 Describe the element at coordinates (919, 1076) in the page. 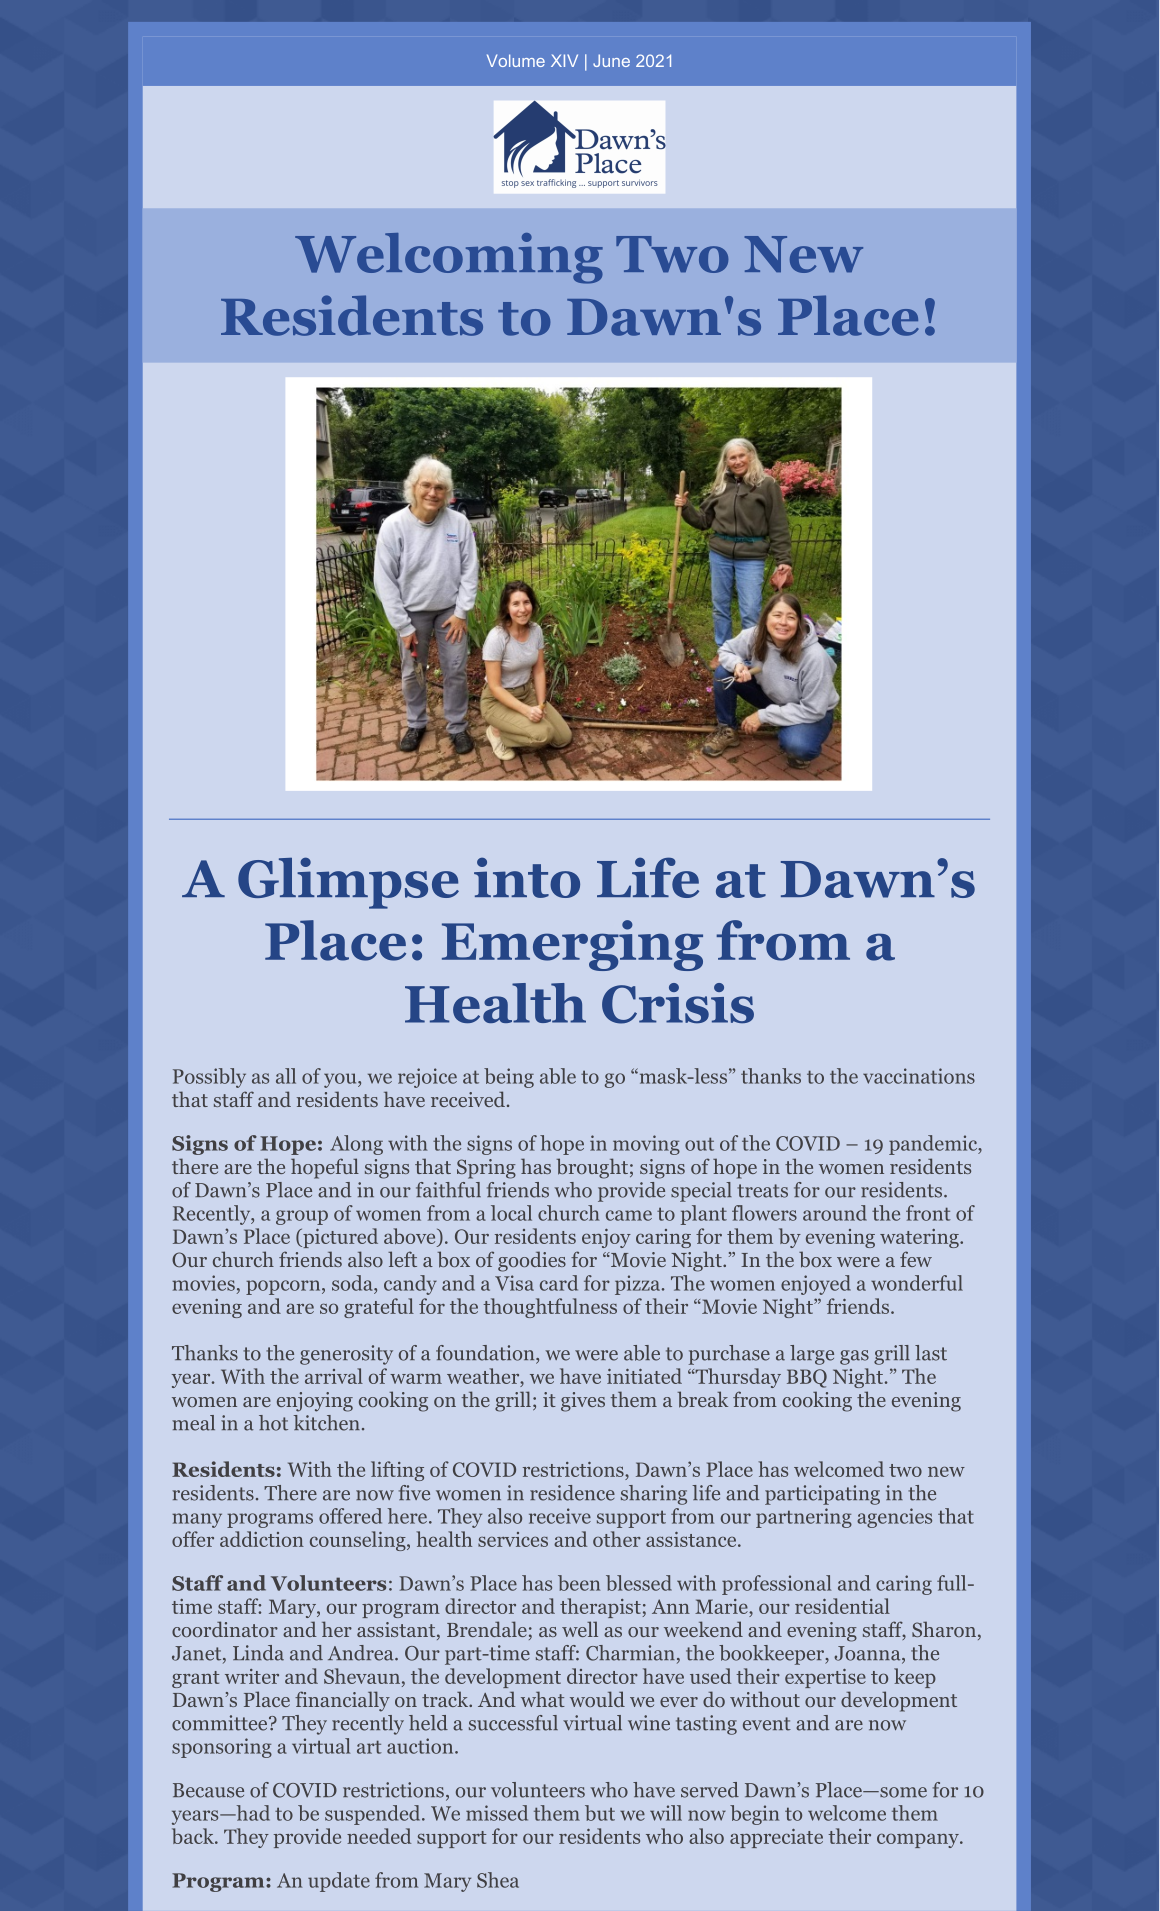

I see `vaccinations` at that location.
